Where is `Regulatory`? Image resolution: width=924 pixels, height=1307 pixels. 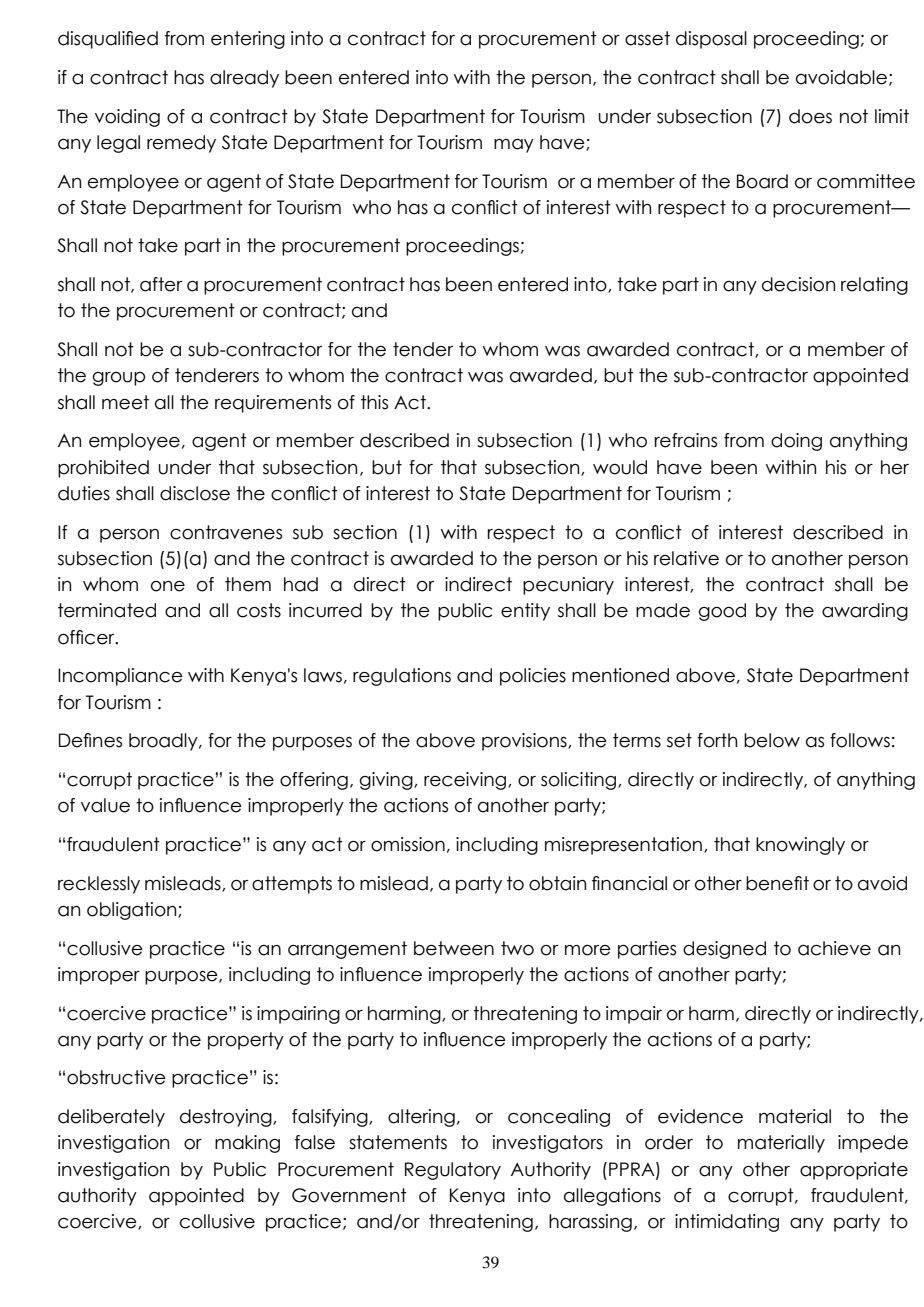 Regulatory is located at coordinates (453, 1171).
